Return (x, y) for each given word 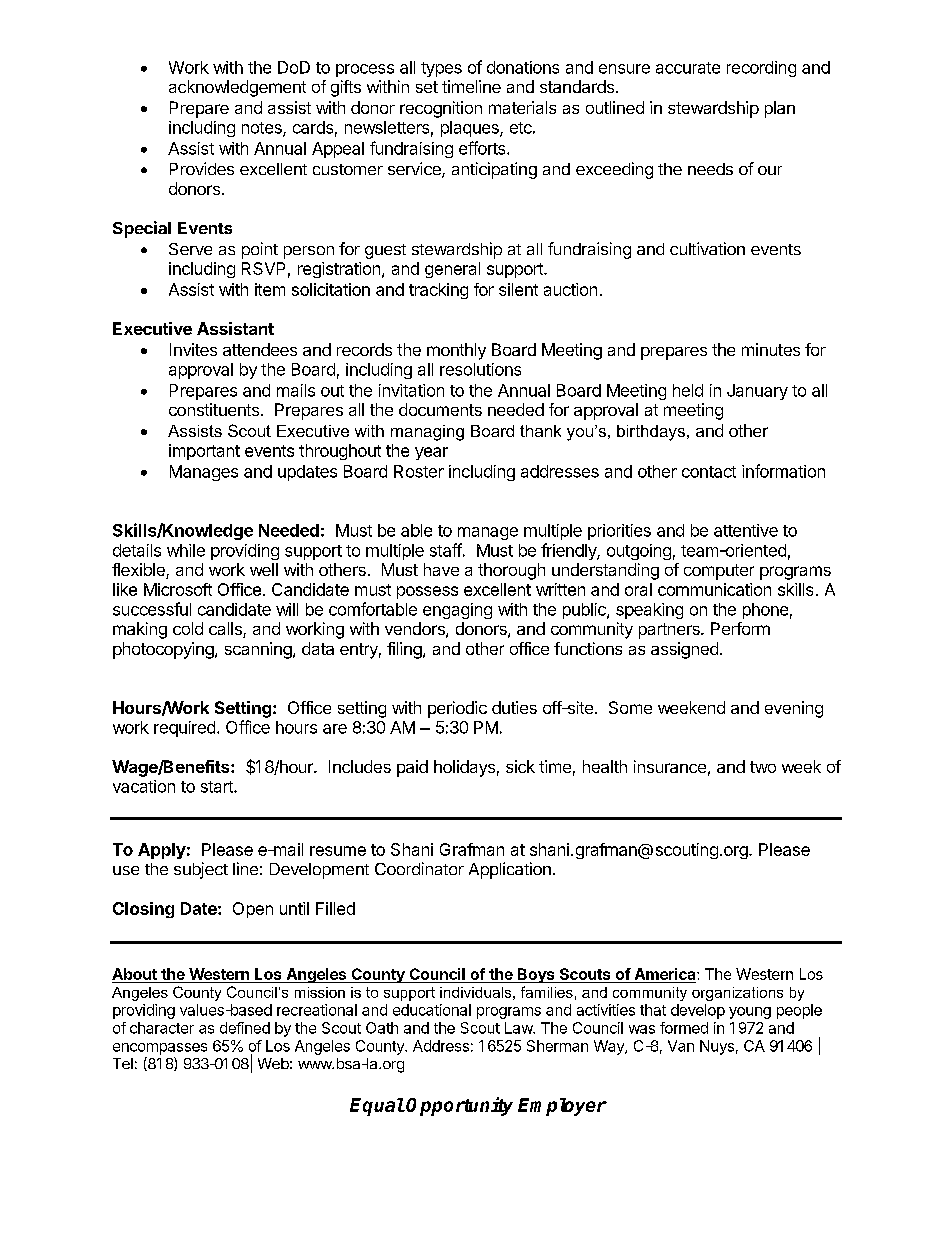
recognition (441, 109)
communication (714, 589)
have (441, 569)
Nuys (717, 1047)
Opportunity (459, 1106)
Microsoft (178, 589)
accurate (688, 68)
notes (263, 129)
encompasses (160, 1049)
